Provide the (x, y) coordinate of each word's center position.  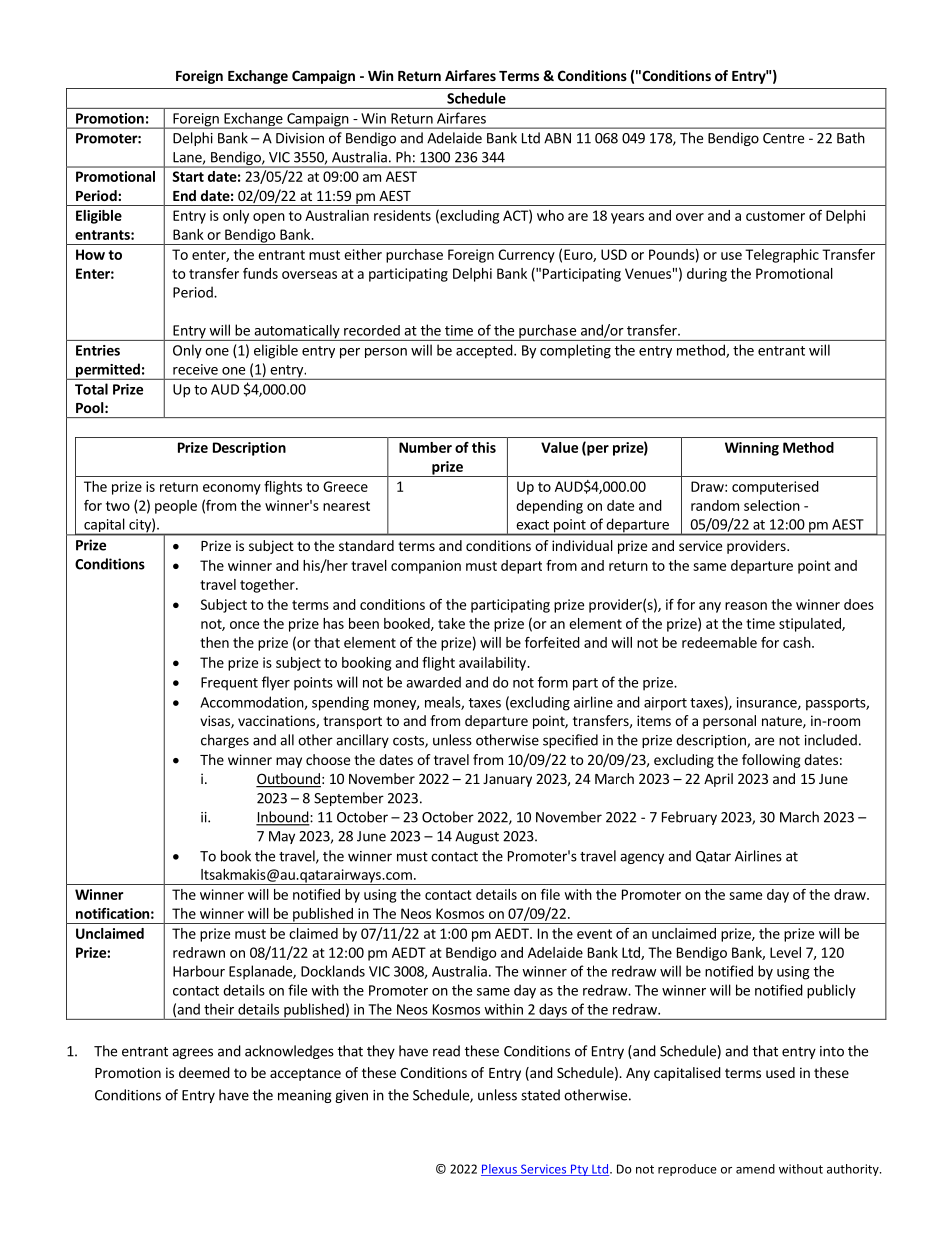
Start (188, 176)
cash (797, 642)
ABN (557, 138)
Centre (783, 138)
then (214, 642)
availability (493, 664)
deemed (204, 1072)
